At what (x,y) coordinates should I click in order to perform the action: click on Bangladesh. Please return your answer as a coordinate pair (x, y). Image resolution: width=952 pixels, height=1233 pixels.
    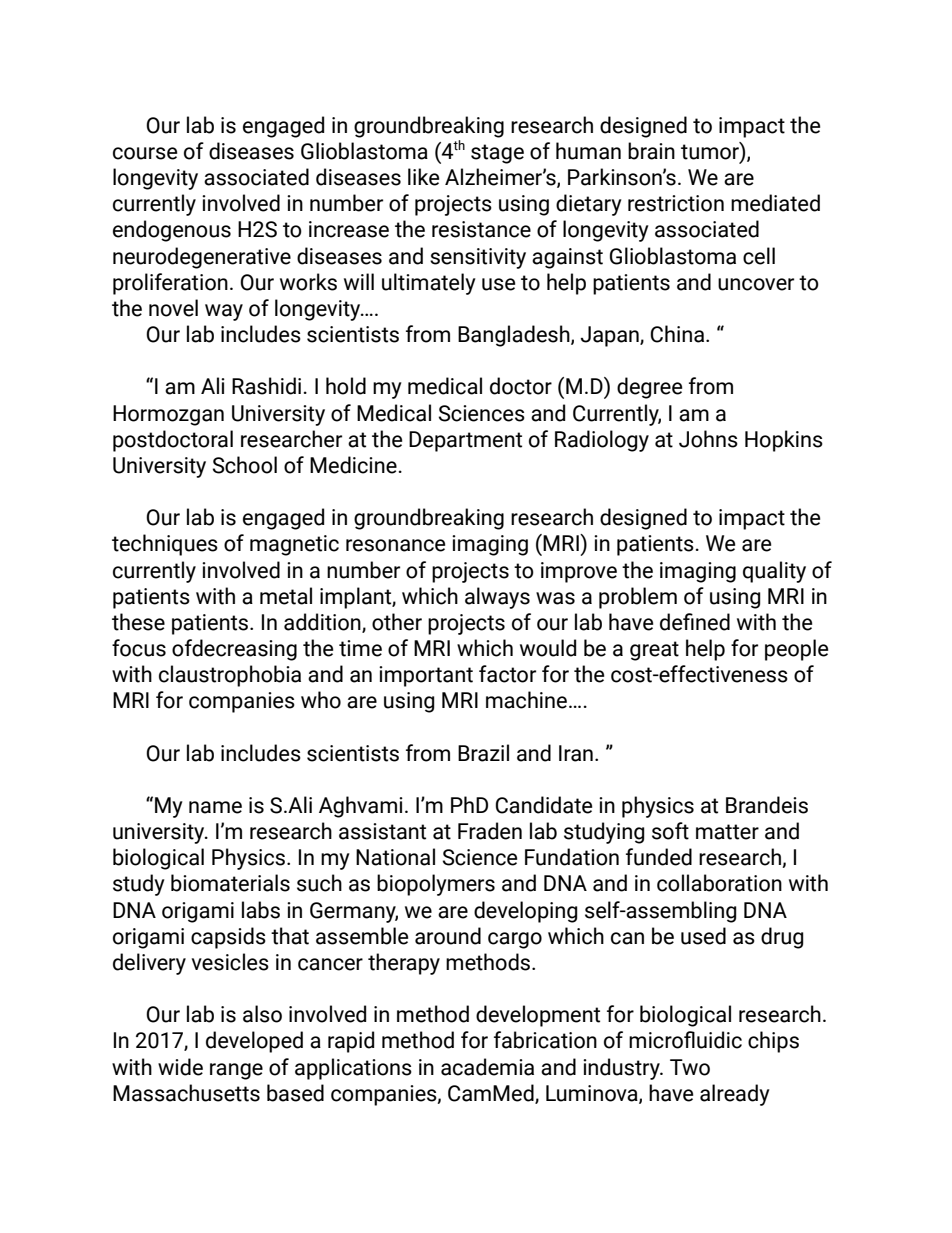
    Looking at the image, I should click on (515, 336).
